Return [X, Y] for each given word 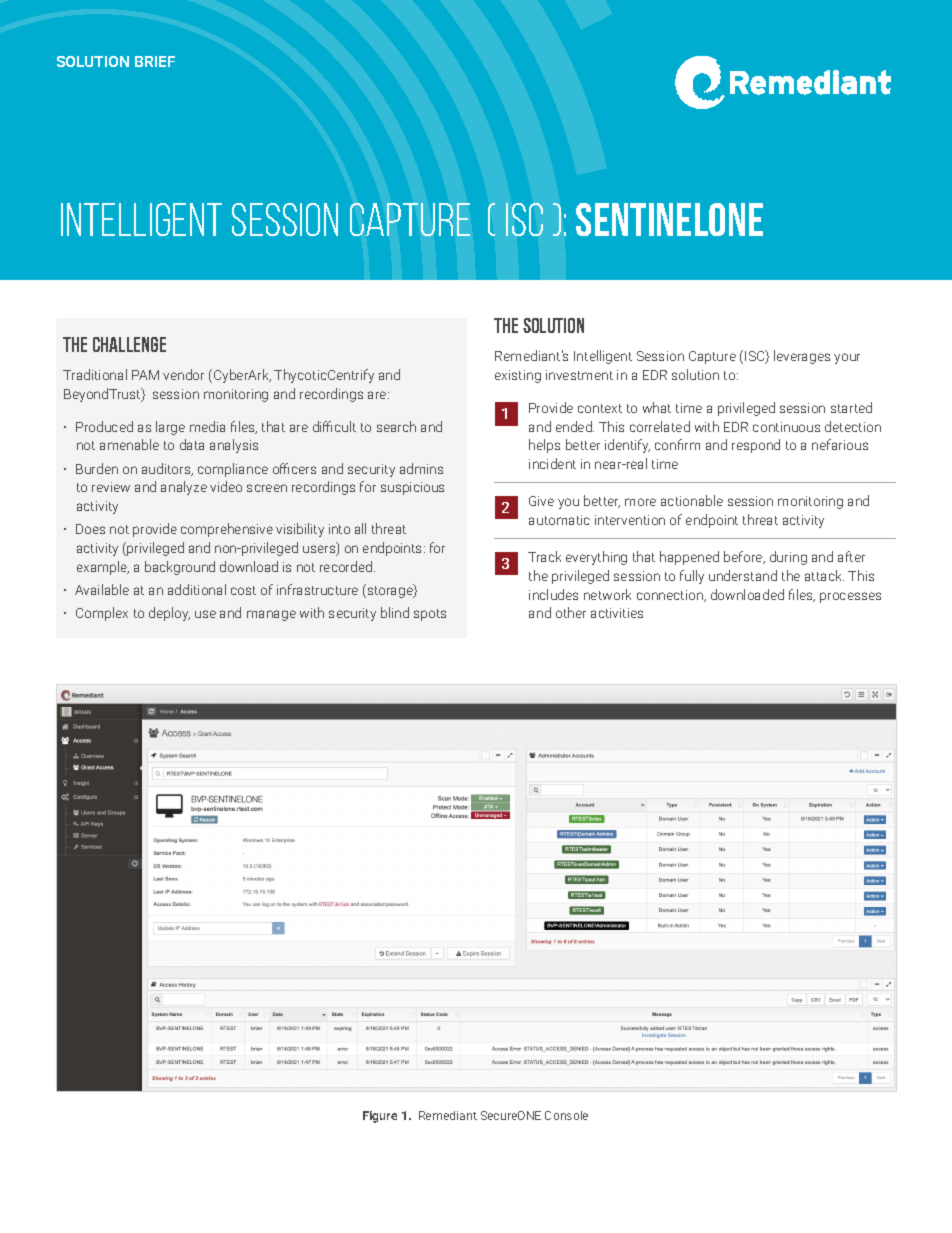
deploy [169, 614]
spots [430, 615]
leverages [802, 357]
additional [197, 589]
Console [566, 1115]
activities [617, 613]
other [571, 612]
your [847, 358]
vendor [183, 374]
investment [579, 375]
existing [518, 376]
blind [395, 612]
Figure [380, 1117]
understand [743, 575]
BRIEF [155, 61]
